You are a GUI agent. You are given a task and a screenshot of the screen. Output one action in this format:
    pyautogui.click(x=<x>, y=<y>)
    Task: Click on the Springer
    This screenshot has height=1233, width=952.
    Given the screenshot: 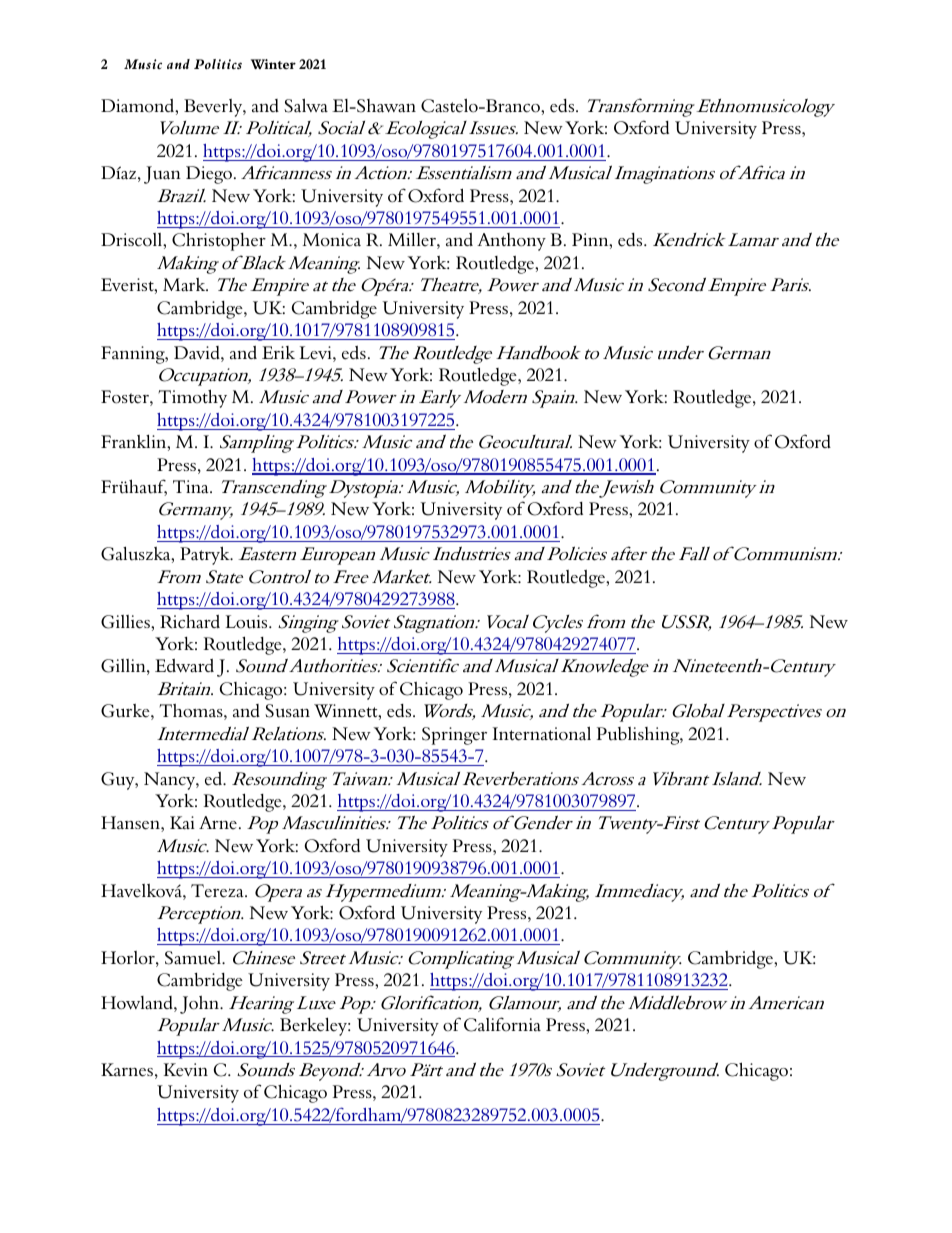 What is the action you would take?
    pyautogui.click(x=454, y=736)
